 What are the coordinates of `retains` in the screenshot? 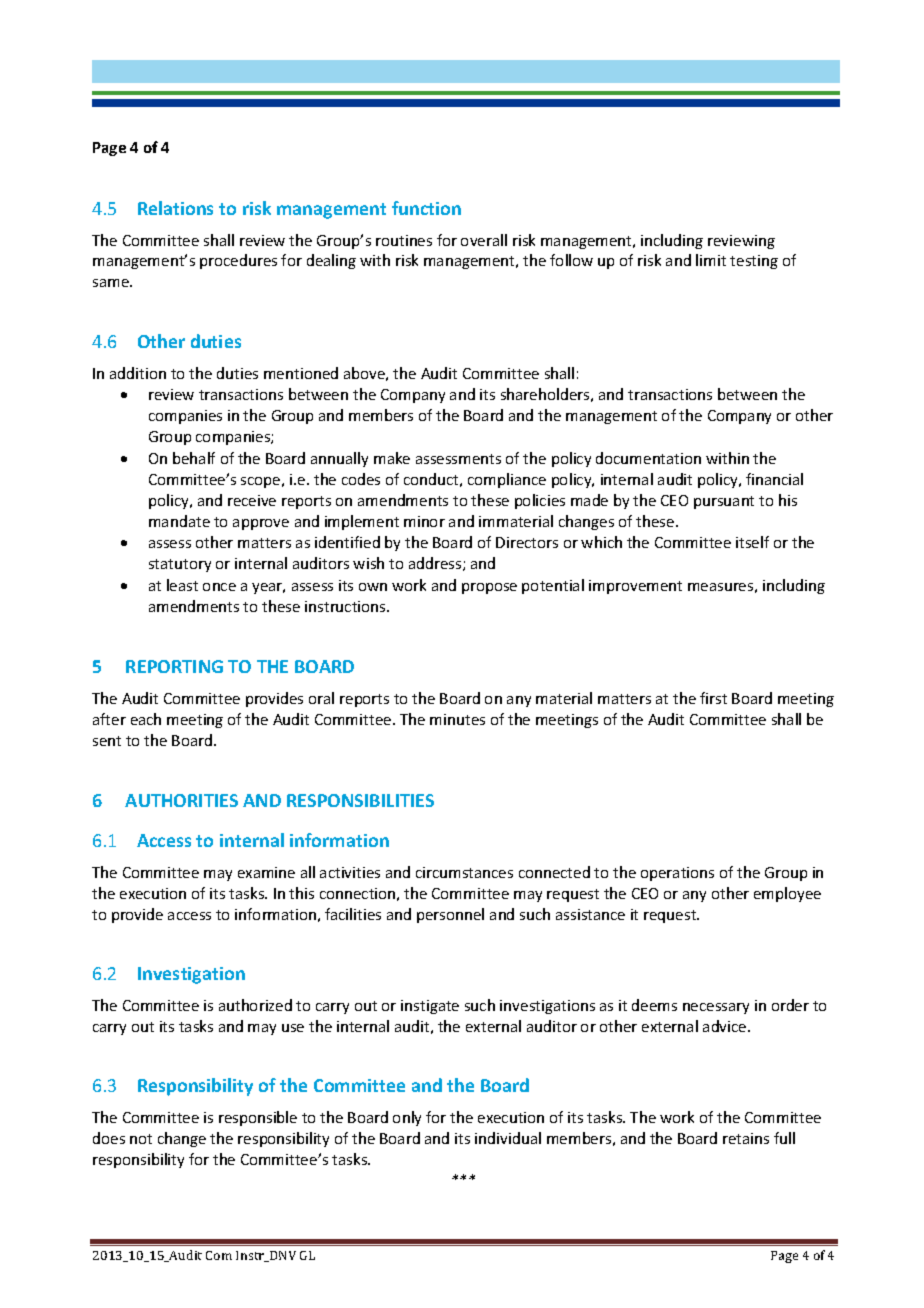 It's located at (746, 1138).
